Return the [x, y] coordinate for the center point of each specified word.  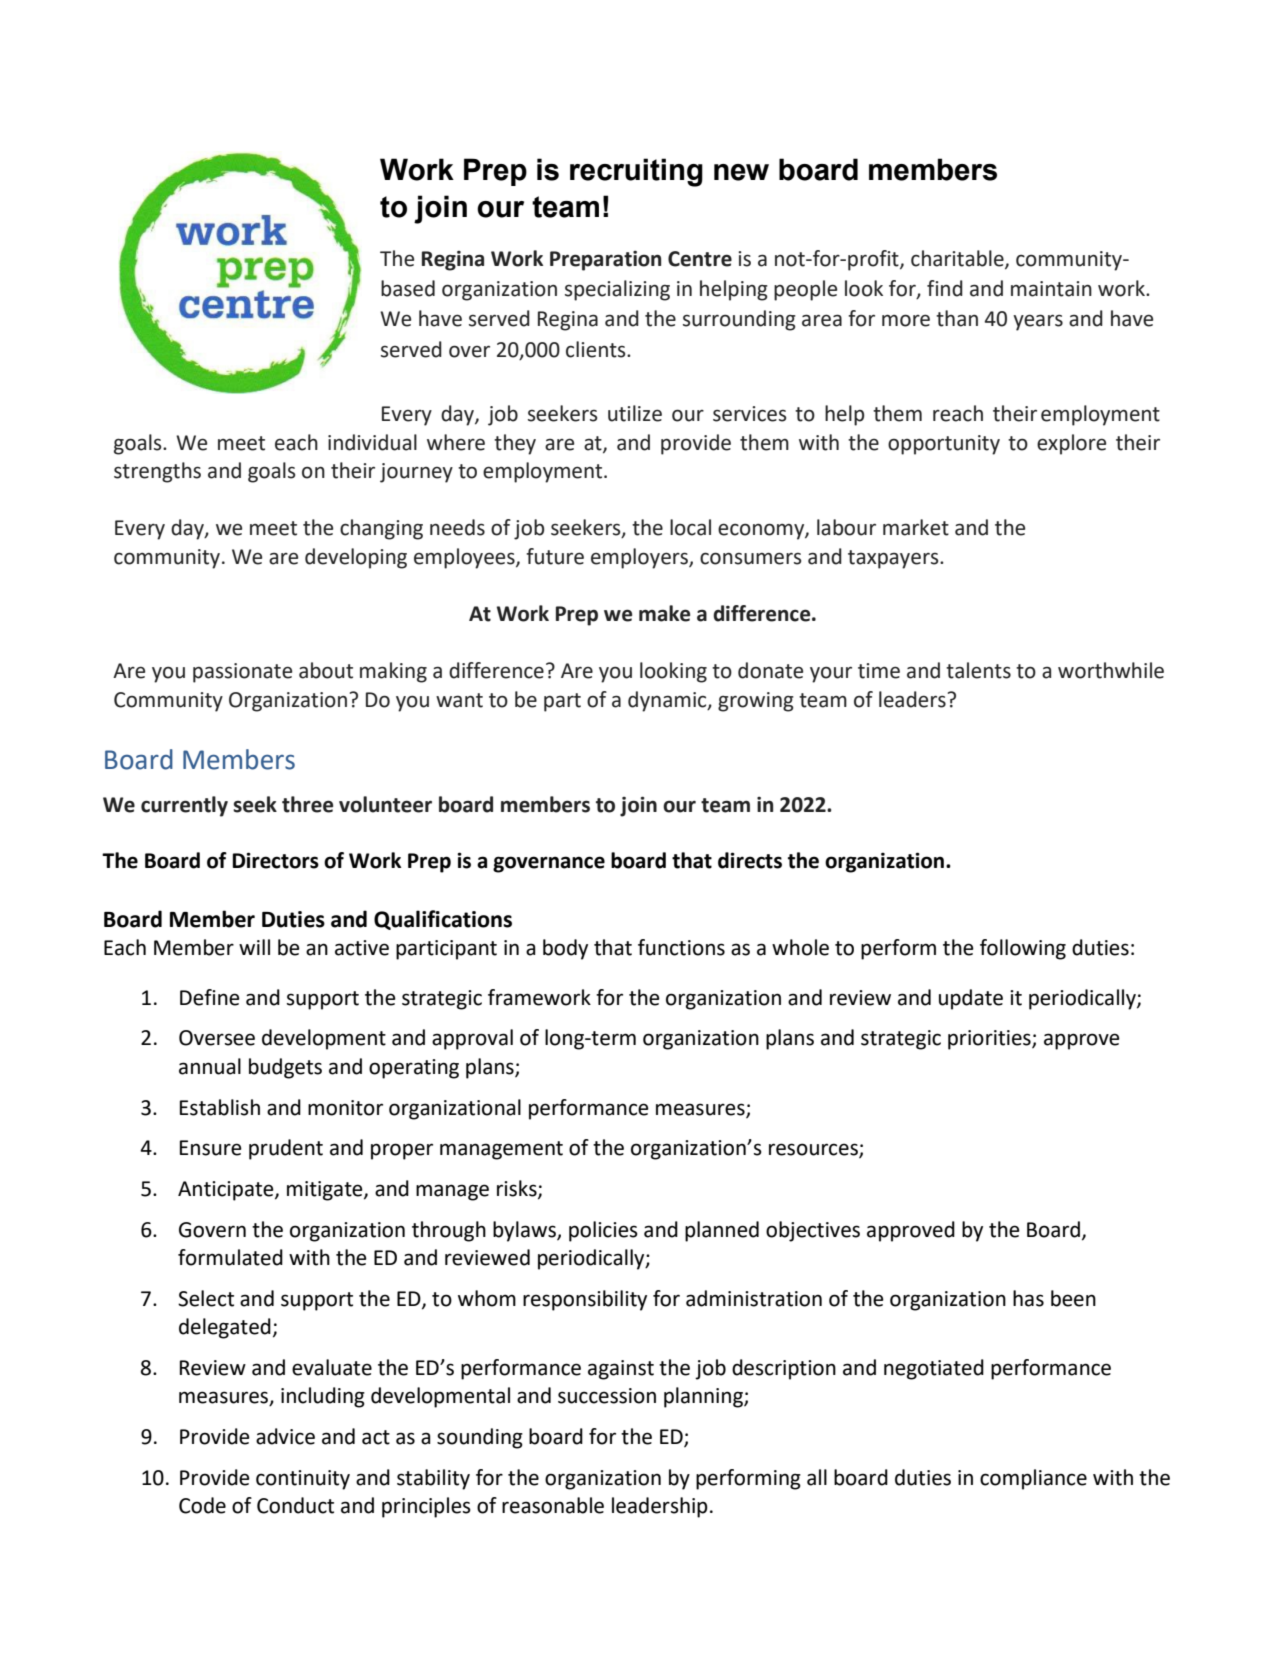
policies [603, 1231]
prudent [286, 1149]
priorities [990, 1040]
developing [356, 558]
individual [372, 442]
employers [640, 558]
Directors [275, 860]
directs [750, 860]
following [1023, 949]
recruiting [636, 172]
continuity [303, 1480]
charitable [958, 259]
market [916, 527]
